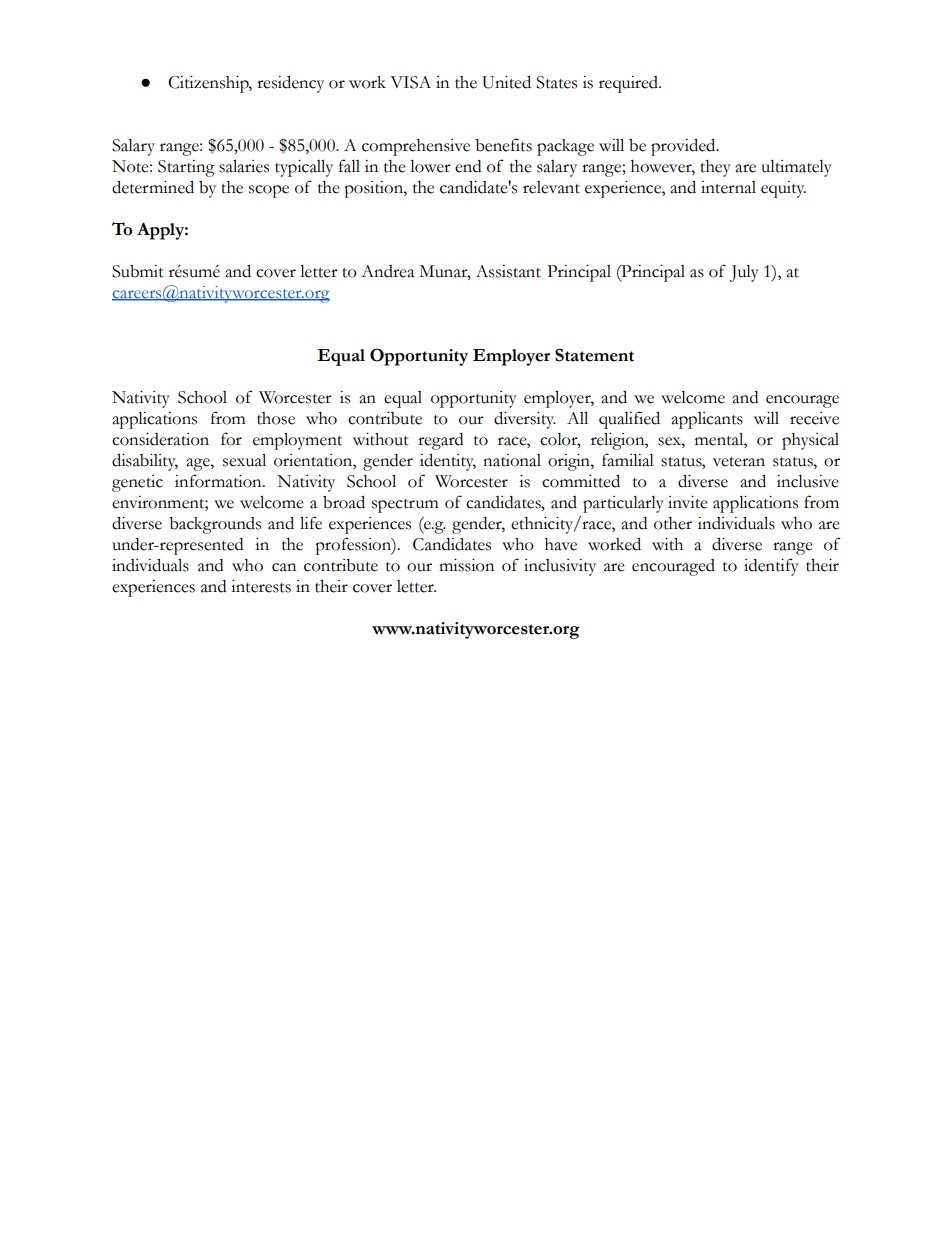 The height and width of the page is (1233, 952). Describe the element at coordinates (506, 82) in the page. I see `United` at that location.
